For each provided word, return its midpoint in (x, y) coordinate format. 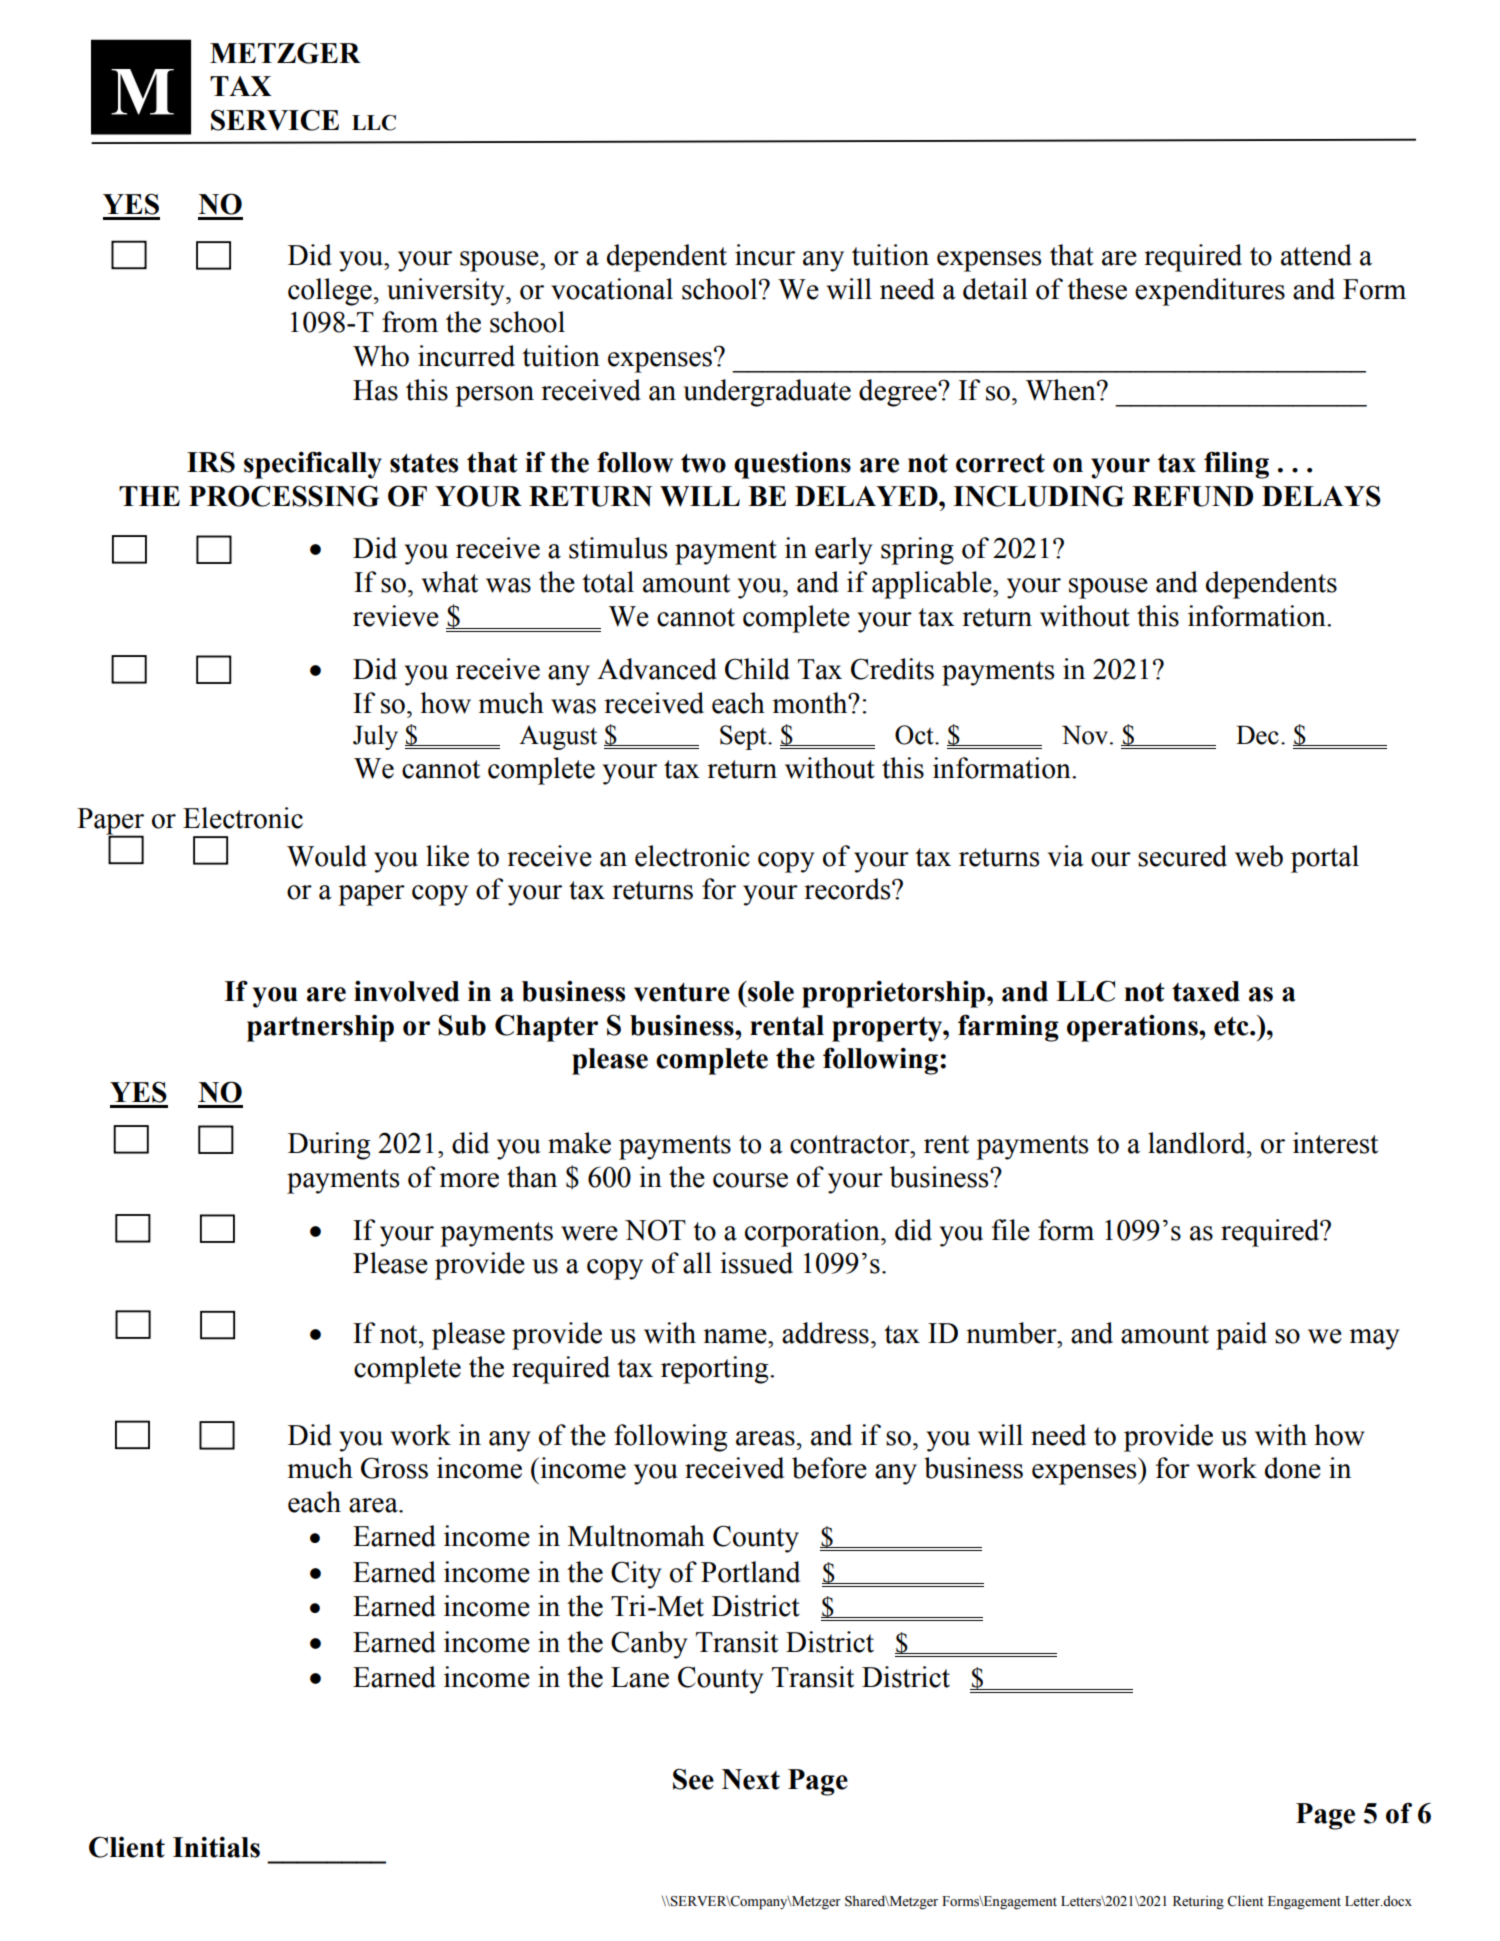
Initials (216, 1847)
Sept (744, 737)
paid (1241, 1336)
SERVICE (275, 120)
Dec (1257, 735)
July (375, 737)
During (329, 1146)
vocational (612, 289)
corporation (813, 1233)
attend (1316, 255)
